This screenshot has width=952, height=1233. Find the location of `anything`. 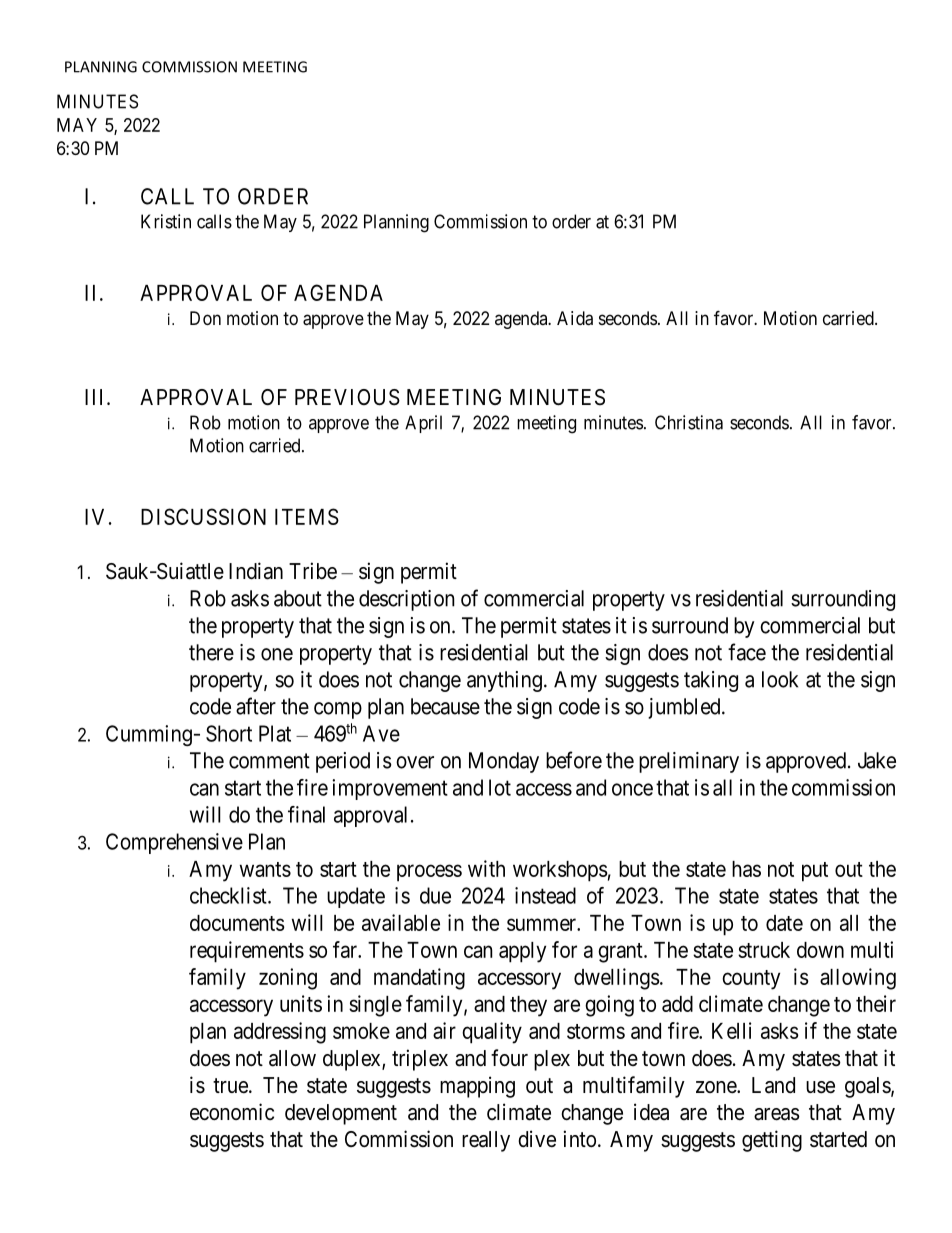

anything is located at coordinates (504, 681).
